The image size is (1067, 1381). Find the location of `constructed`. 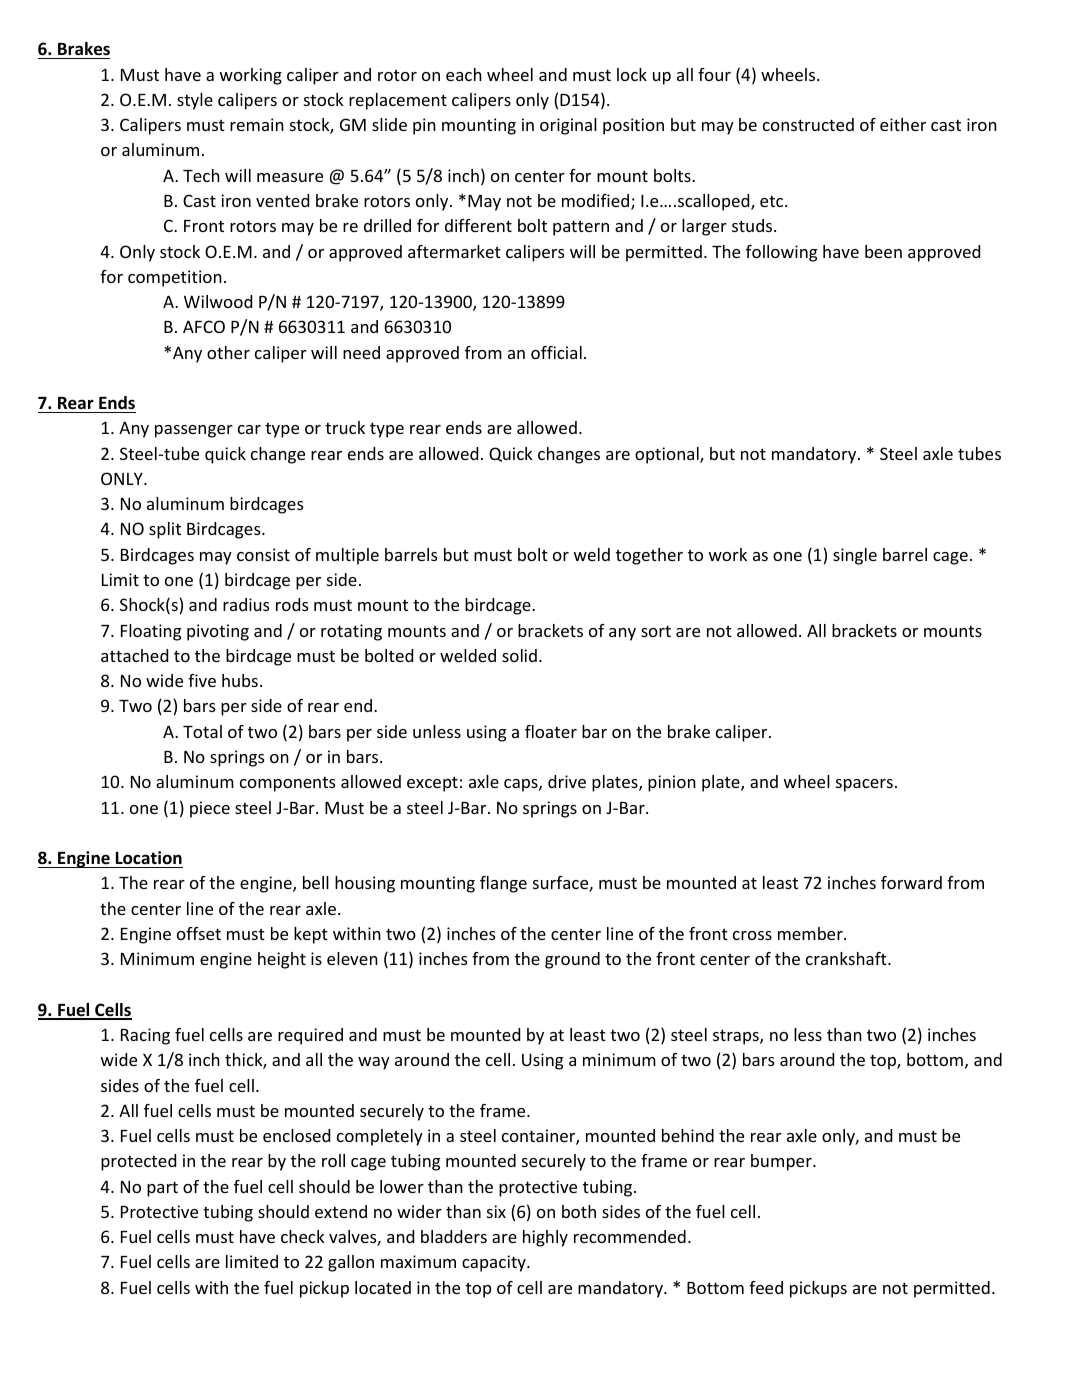

constructed is located at coordinates (808, 124).
